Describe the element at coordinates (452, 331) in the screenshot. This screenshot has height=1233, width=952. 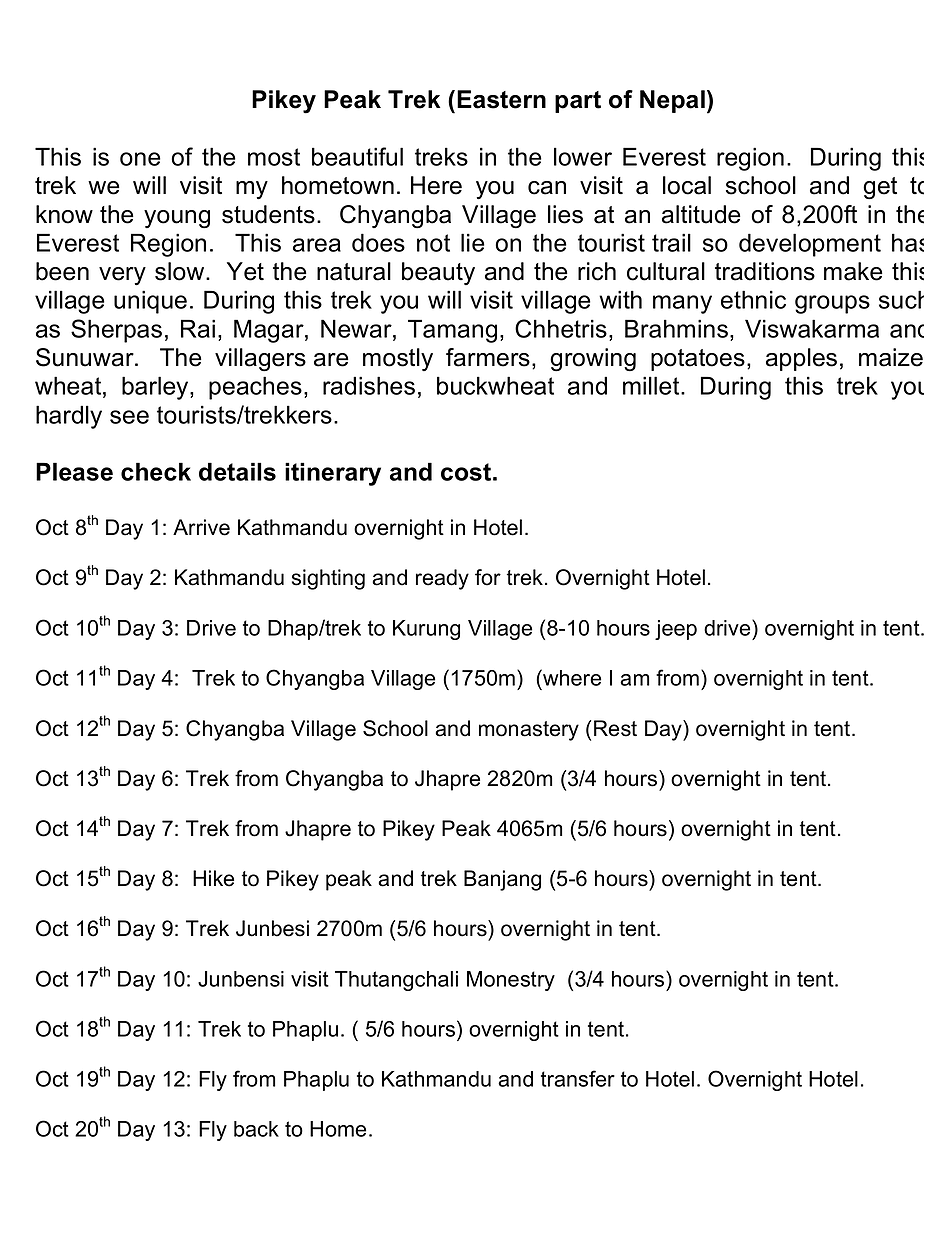
I see `Tamang` at that location.
